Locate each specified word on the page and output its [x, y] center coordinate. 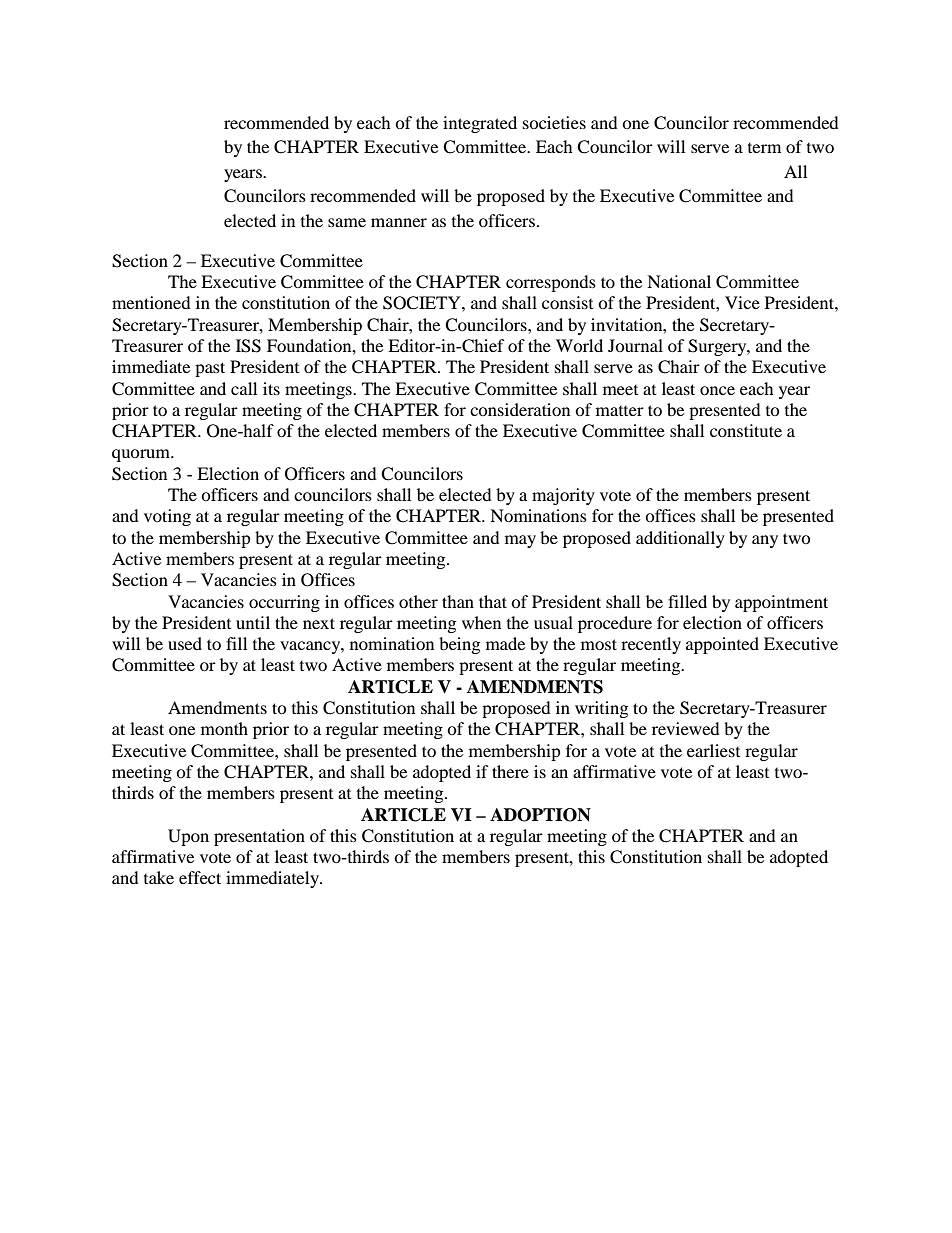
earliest [713, 750]
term [764, 148]
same [347, 222]
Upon [188, 837]
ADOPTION [540, 815]
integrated [480, 124]
